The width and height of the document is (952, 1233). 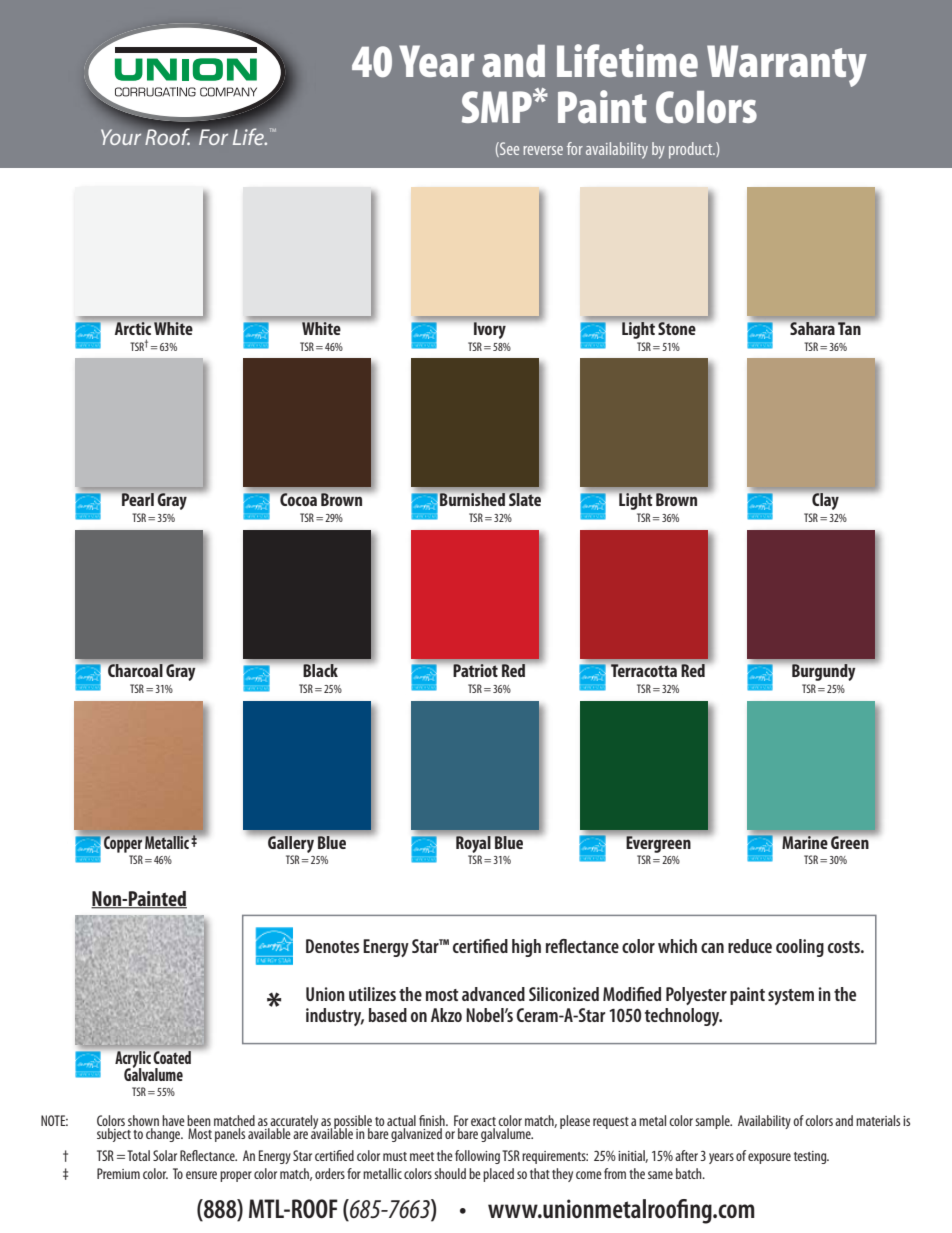 I want to click on Warranty, so click(x=787, y=66).
